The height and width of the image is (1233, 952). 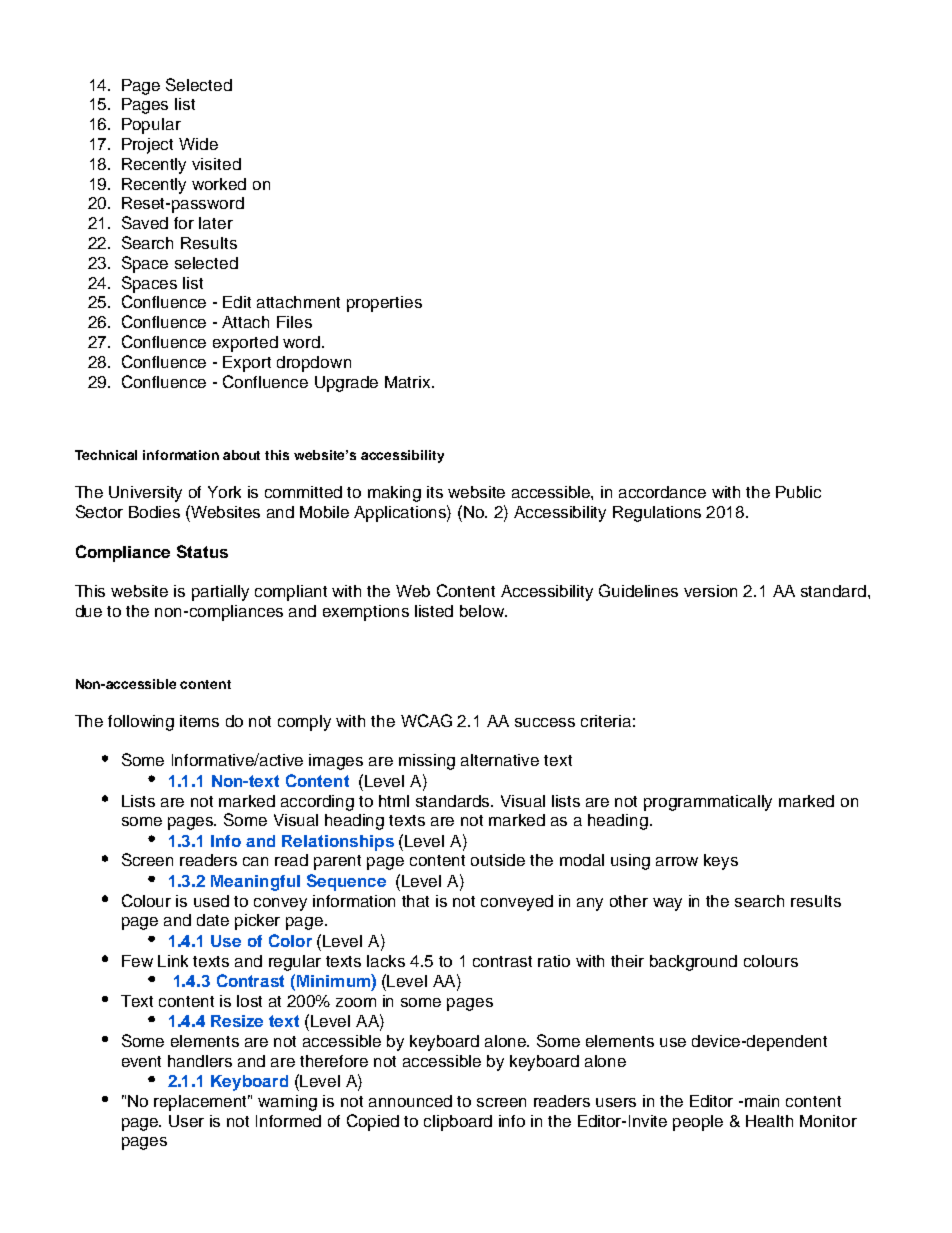 What do you see at coordinates (710, 591) in the image?
I see `version` at bounding box center [710, 591].
